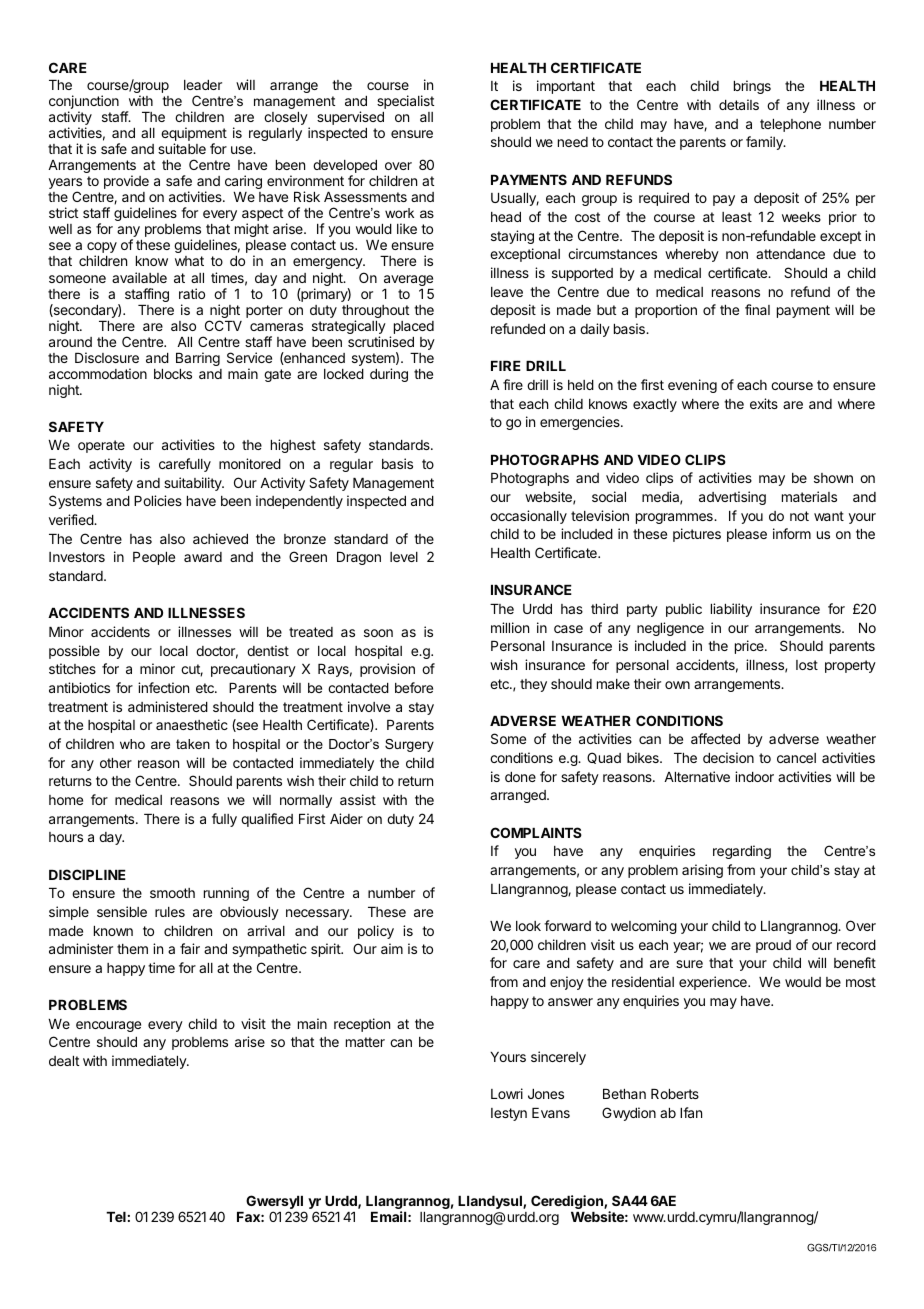  I want to click on indoor, so click(754, 776).
